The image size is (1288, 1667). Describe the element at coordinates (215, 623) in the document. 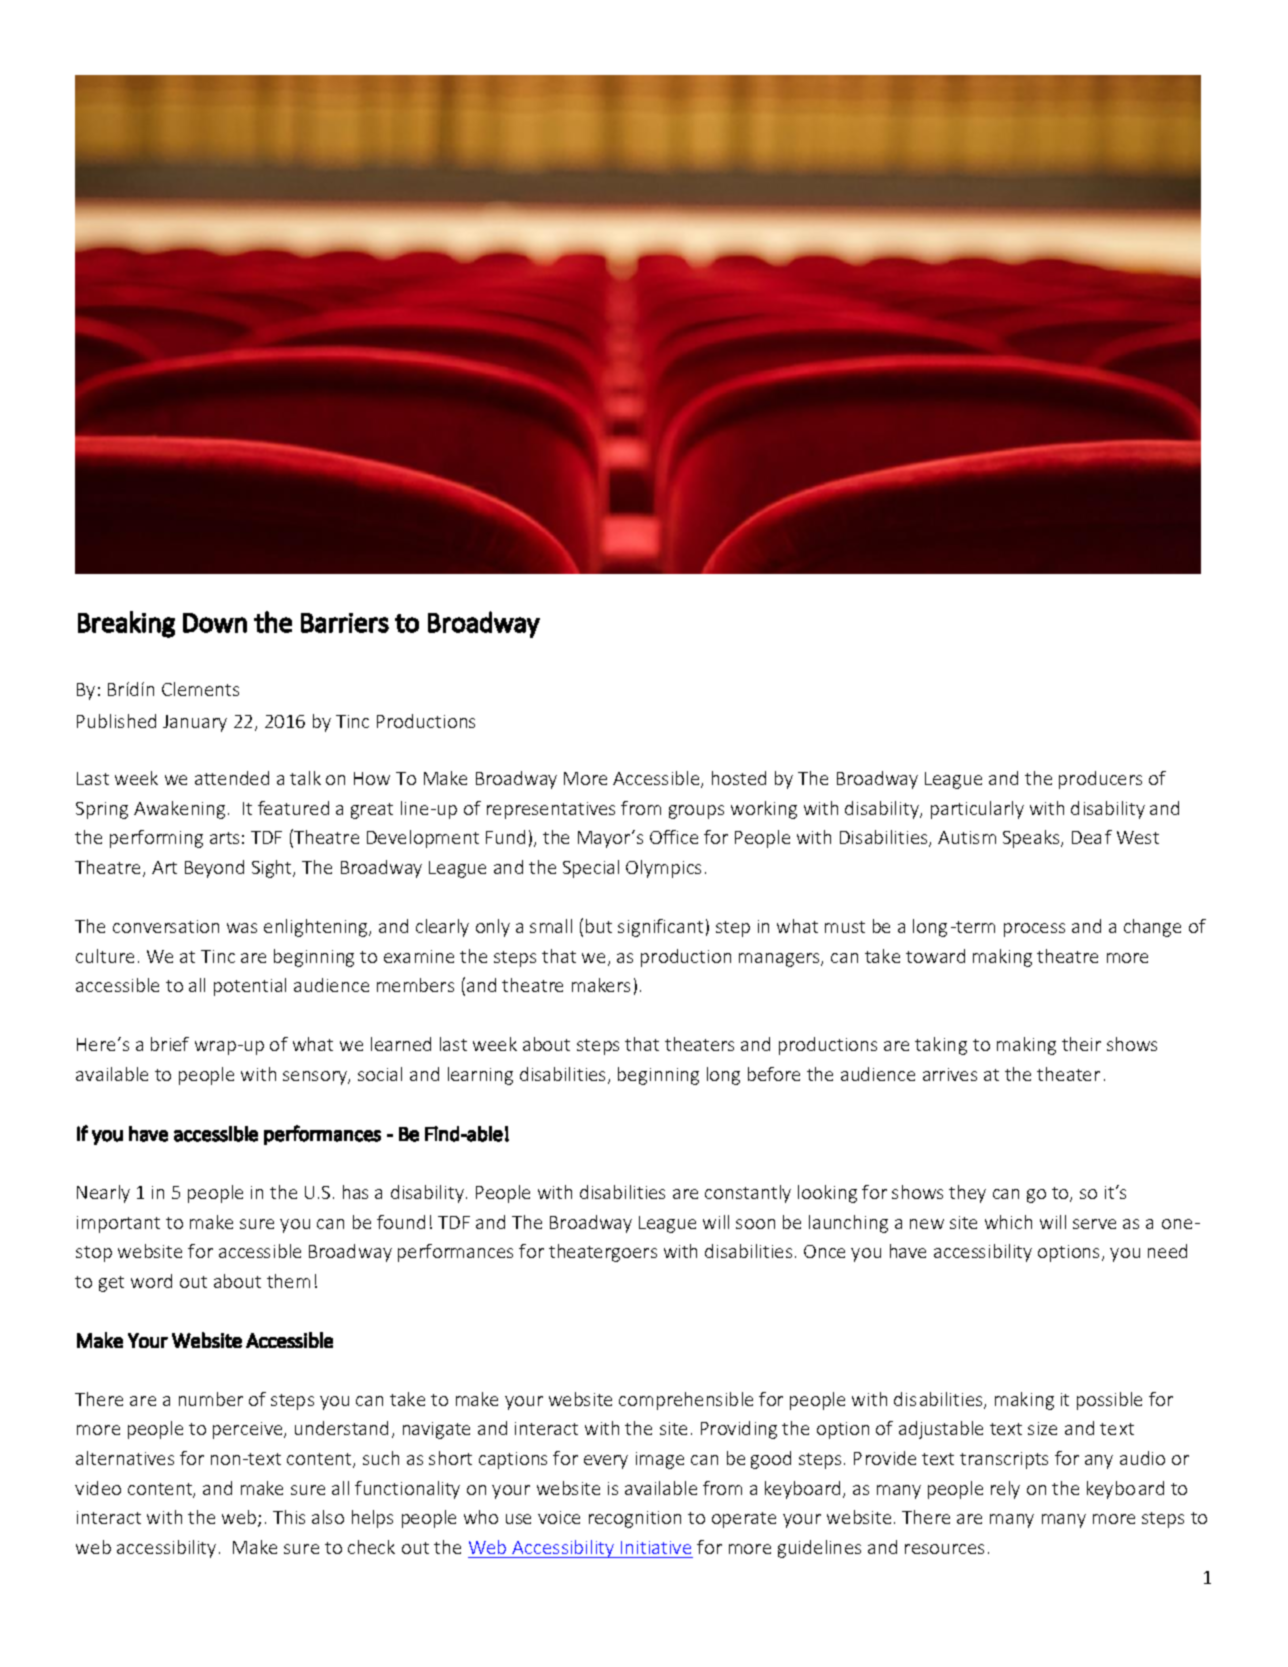

I see `Down` at that location.
